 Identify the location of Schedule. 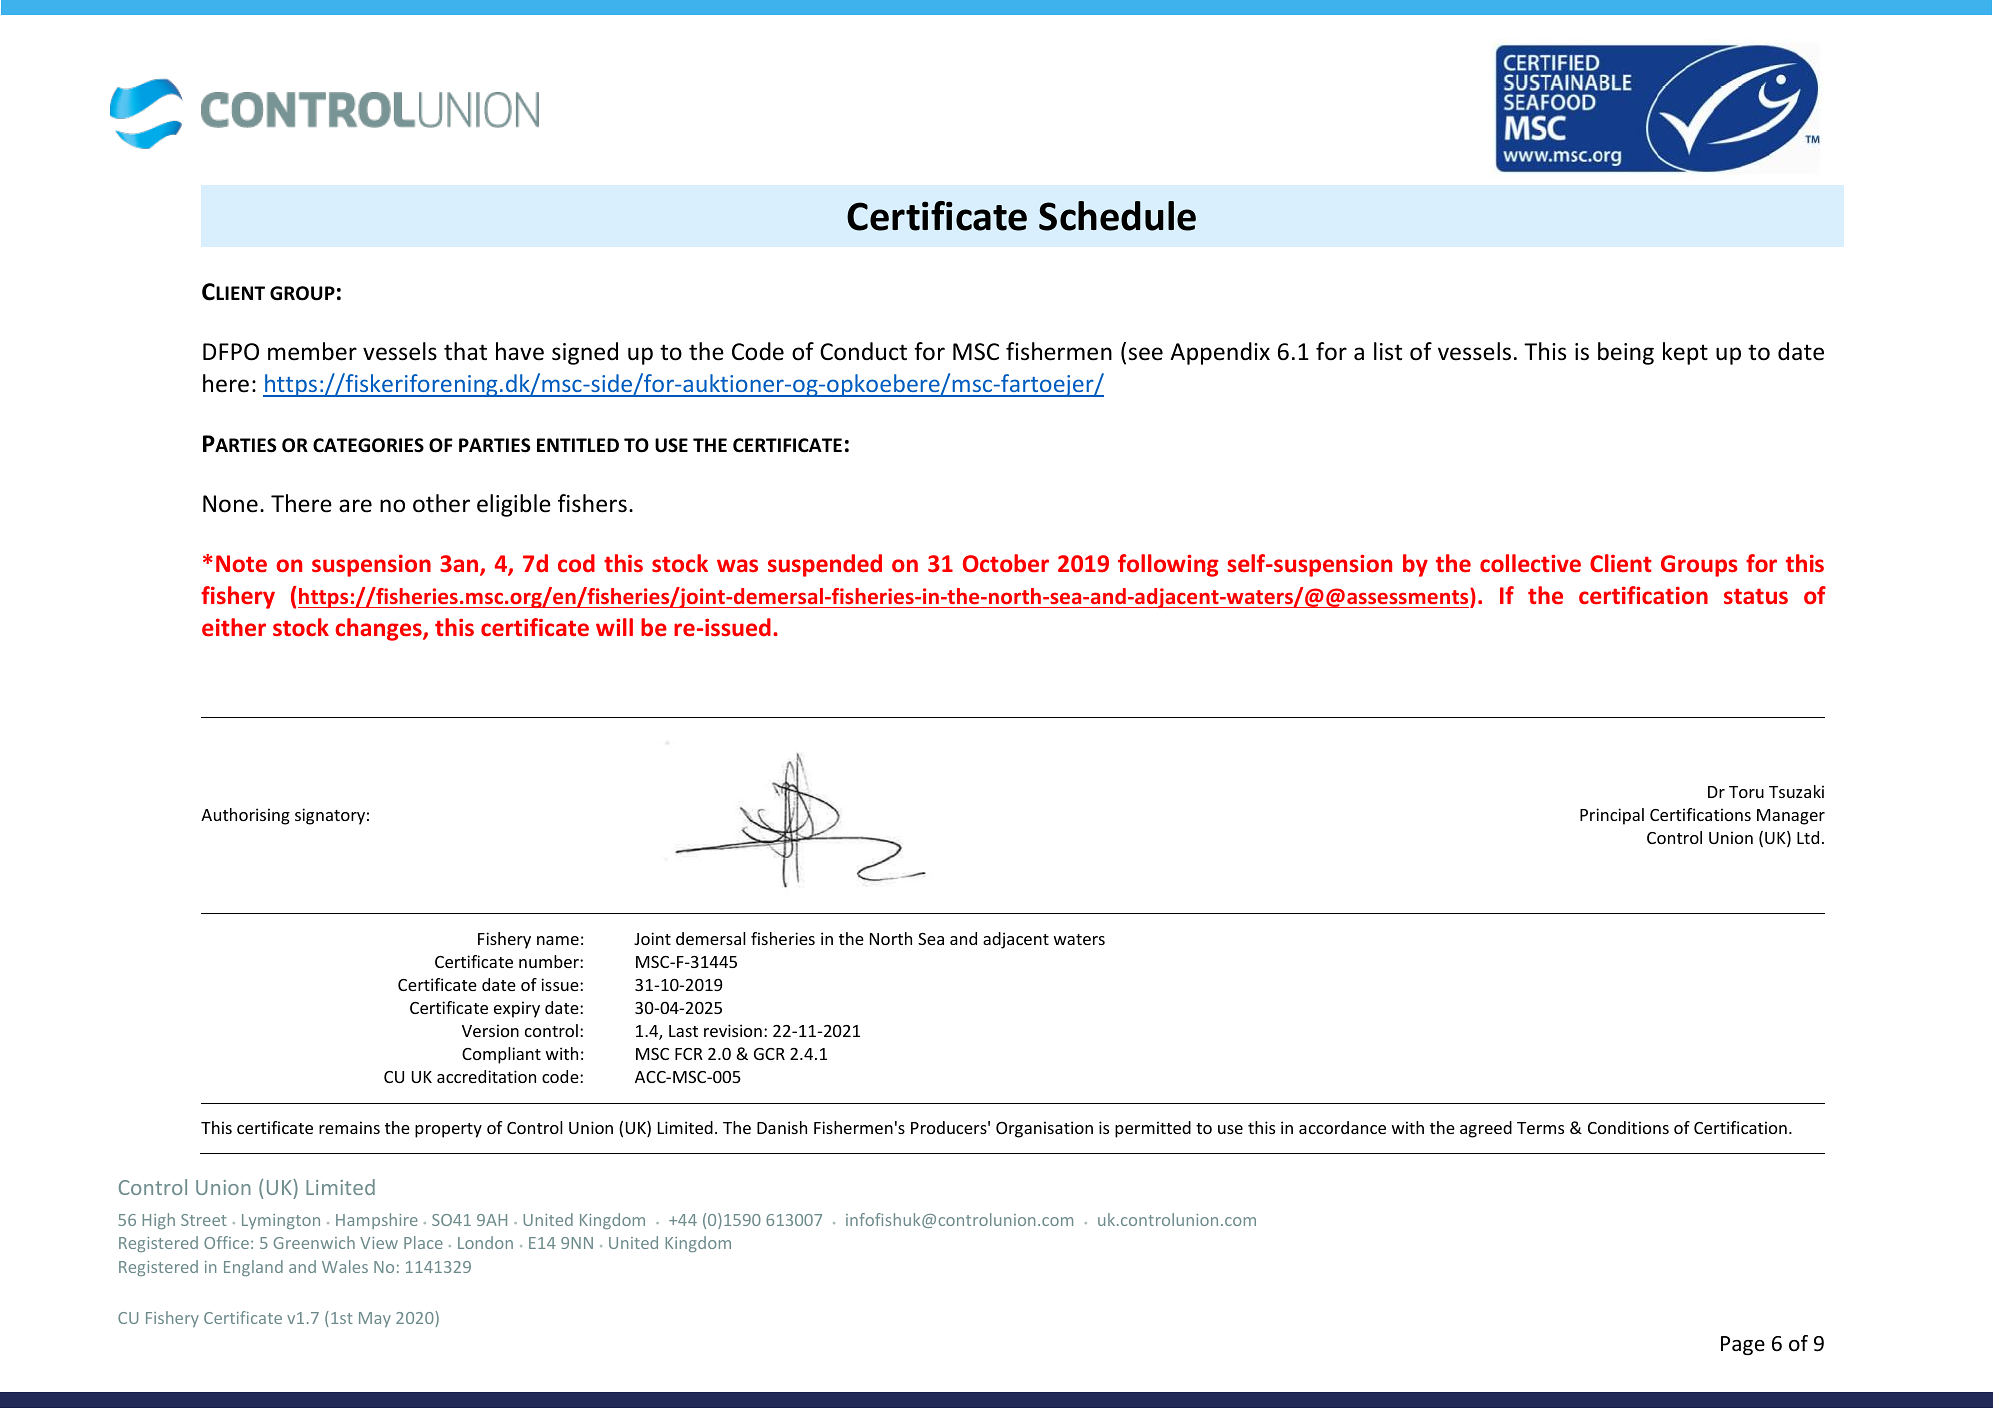
(1117, 216).
